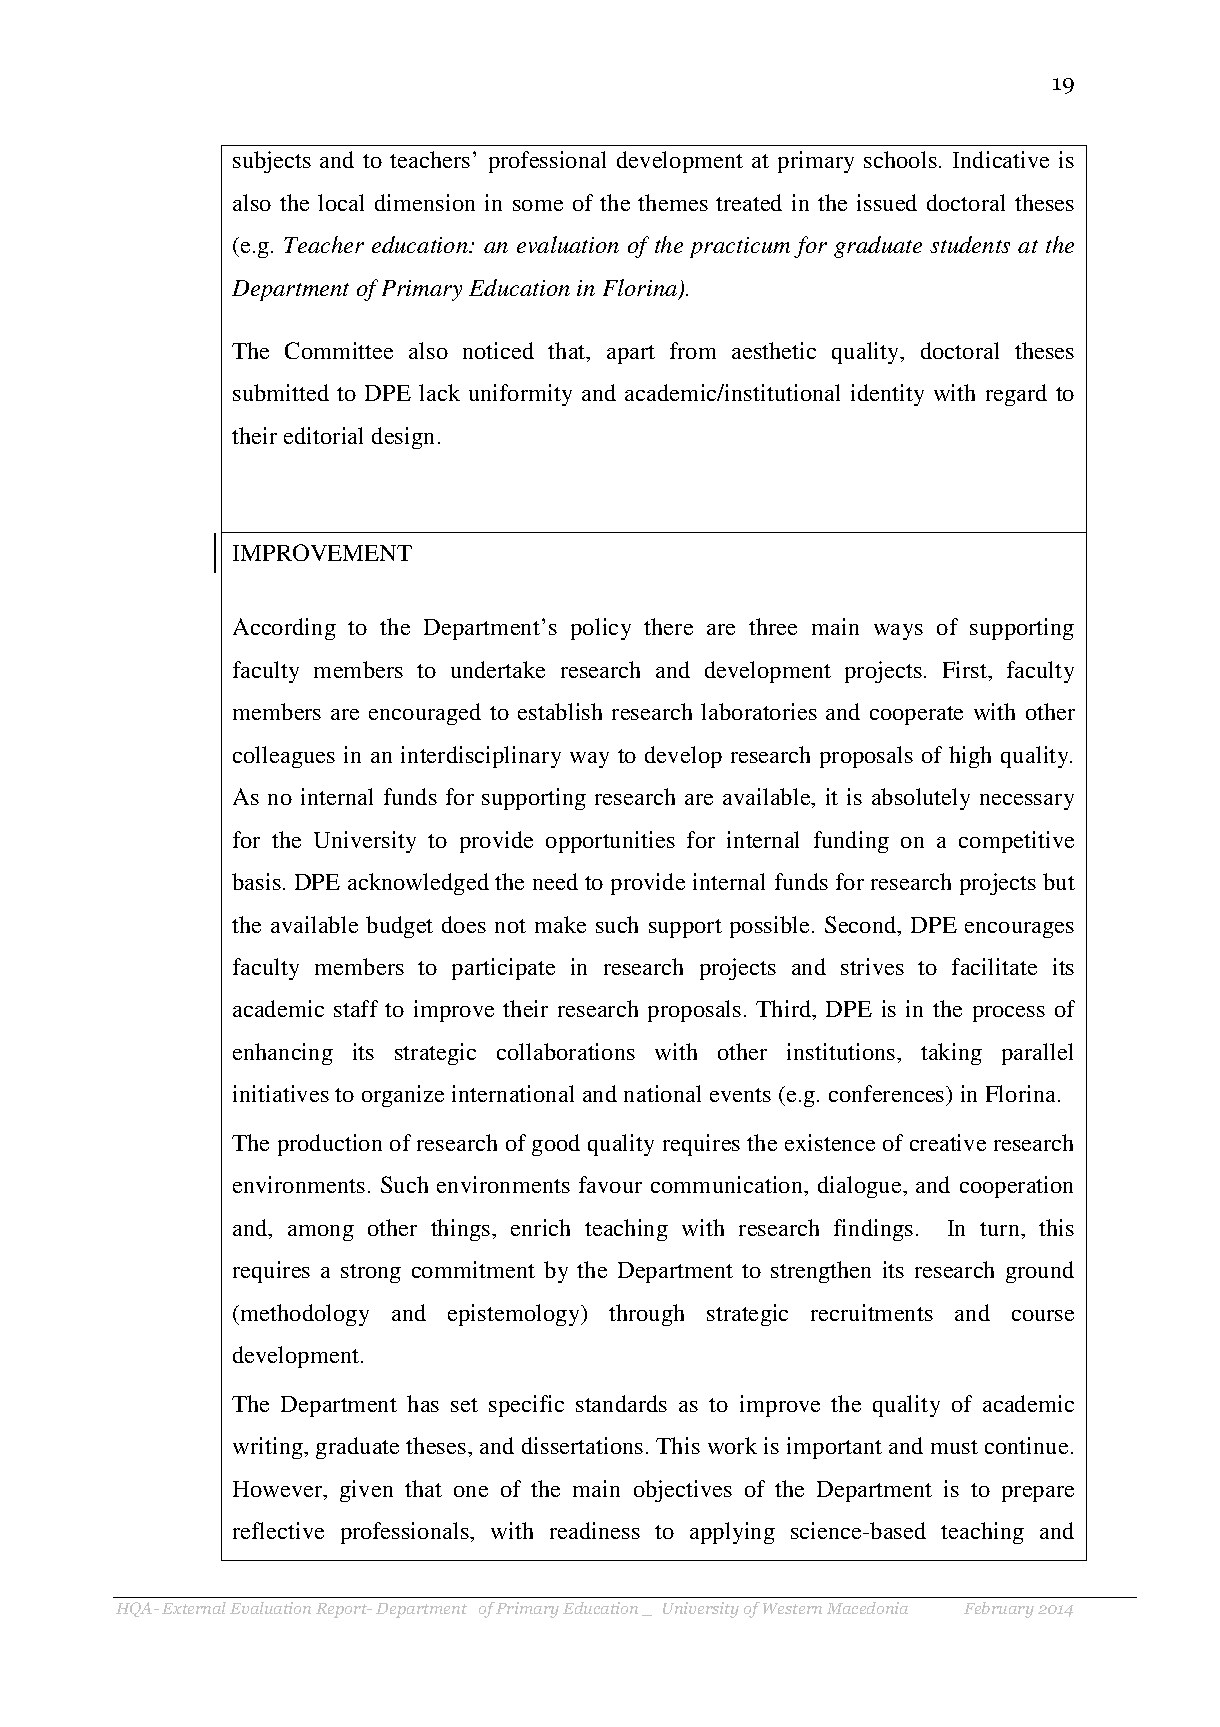 This page has height=1727, width=1220. What do you see at coordinates (970, 244) in the page?
I see `students` at bounding box center [970, 244].
